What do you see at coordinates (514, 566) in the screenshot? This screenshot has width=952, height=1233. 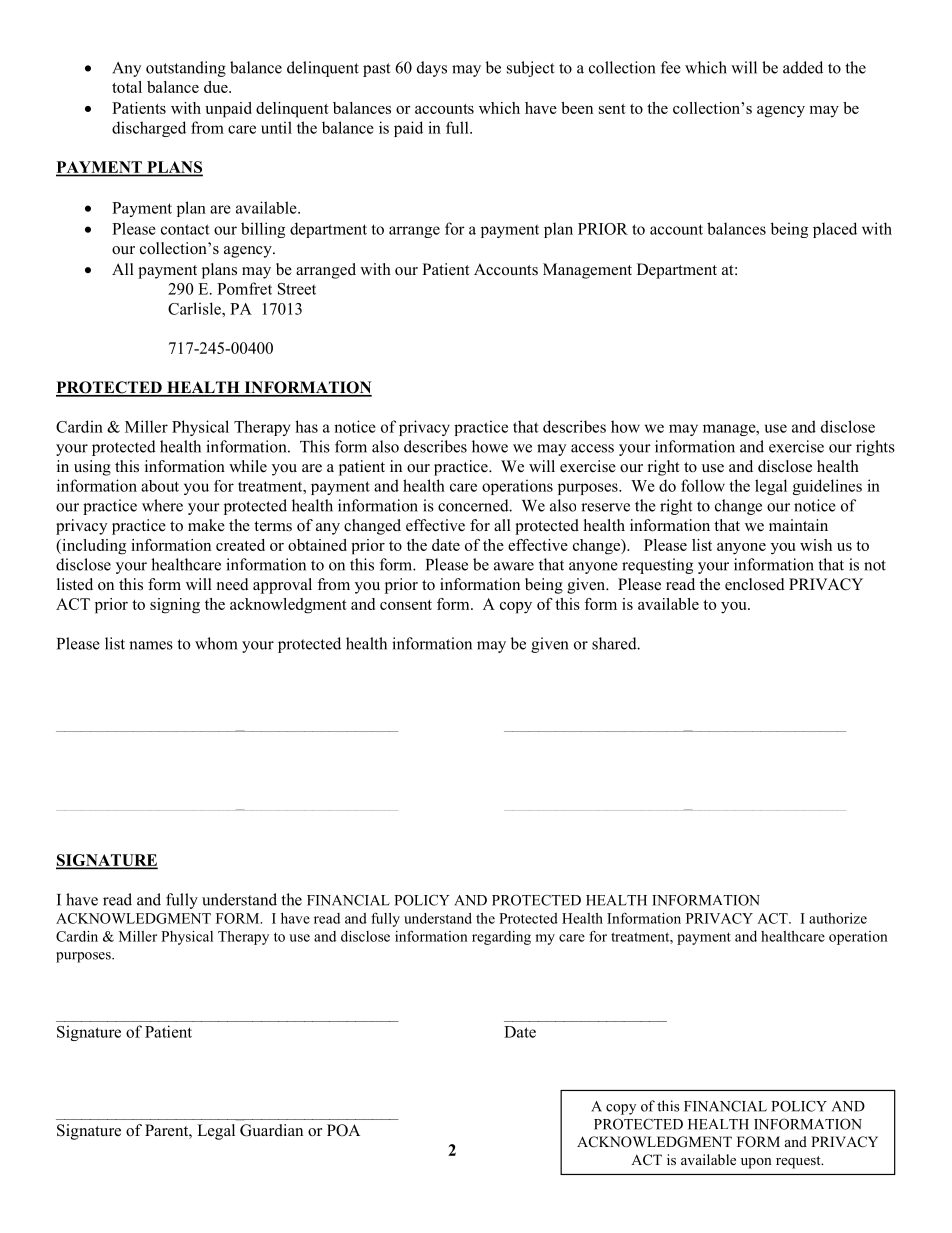 I see `aware` at bounding box center [514, 566].
